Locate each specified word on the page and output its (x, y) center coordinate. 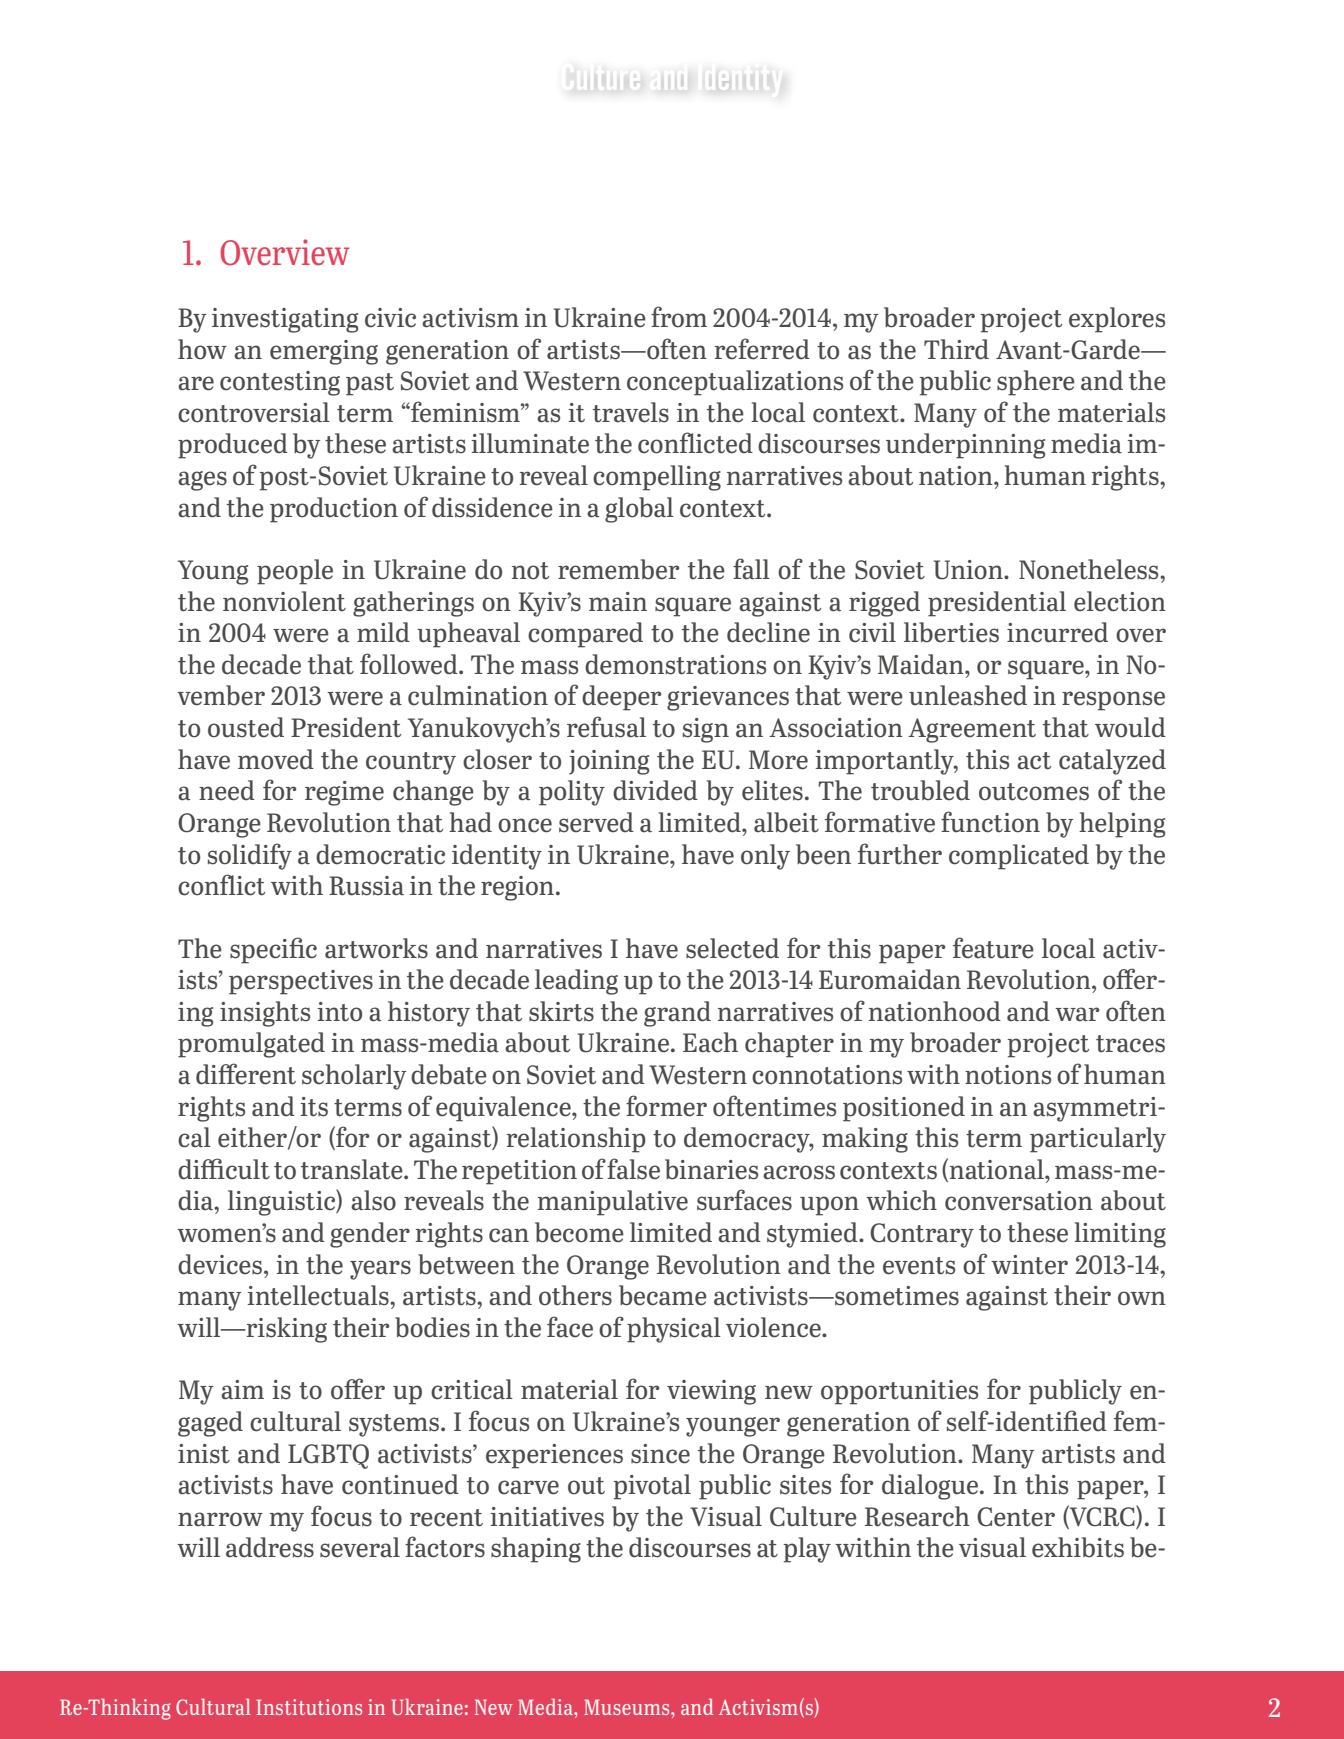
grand (677, 1014)
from (679, 317)
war (1077, 1014)
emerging (324, 352)
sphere (1036, 383)
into (339, 1012)
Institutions (309, 1707)
